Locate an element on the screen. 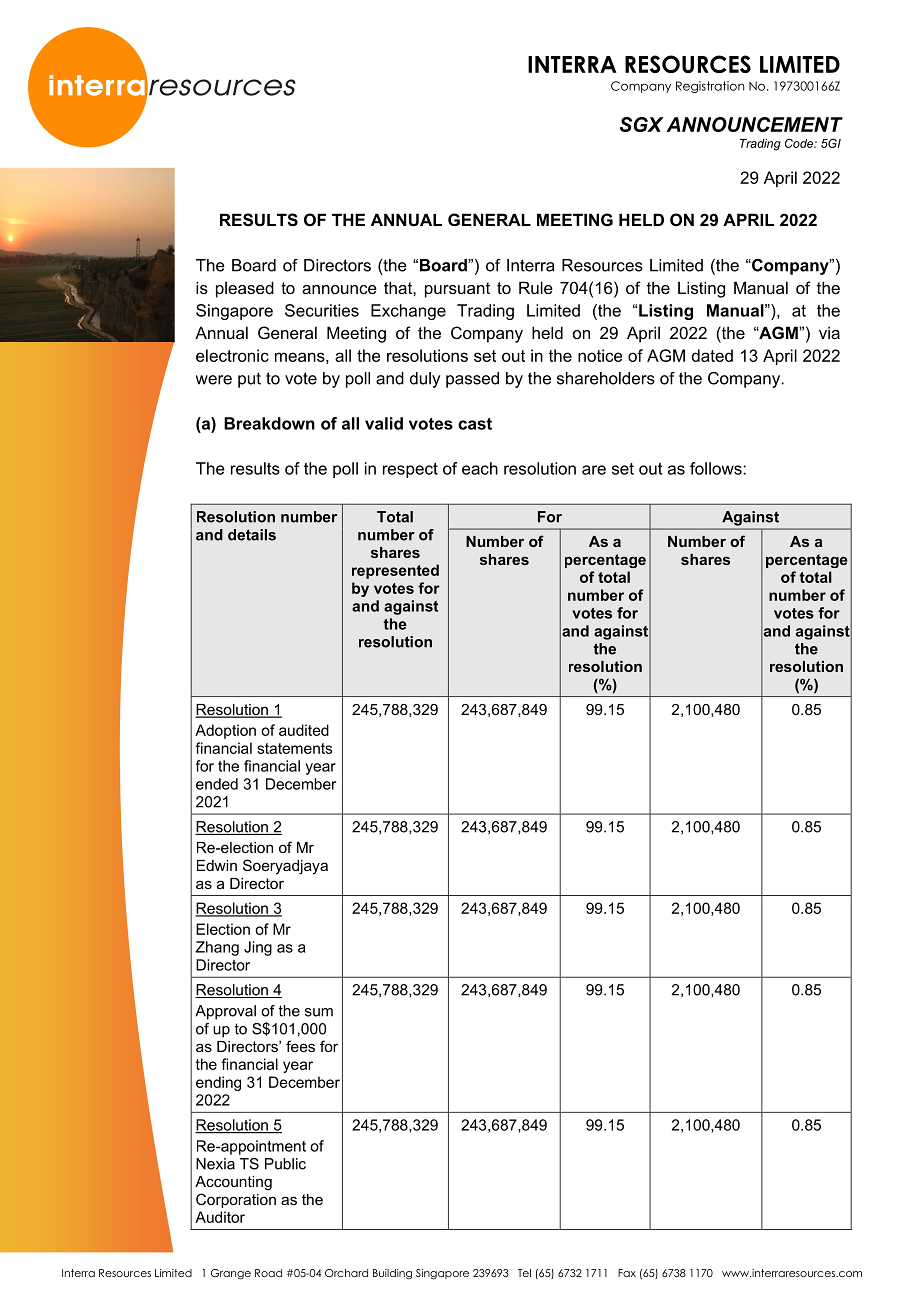 This screenshot has width=924, height=1308. pleased is located at coordinates (245, 289).
